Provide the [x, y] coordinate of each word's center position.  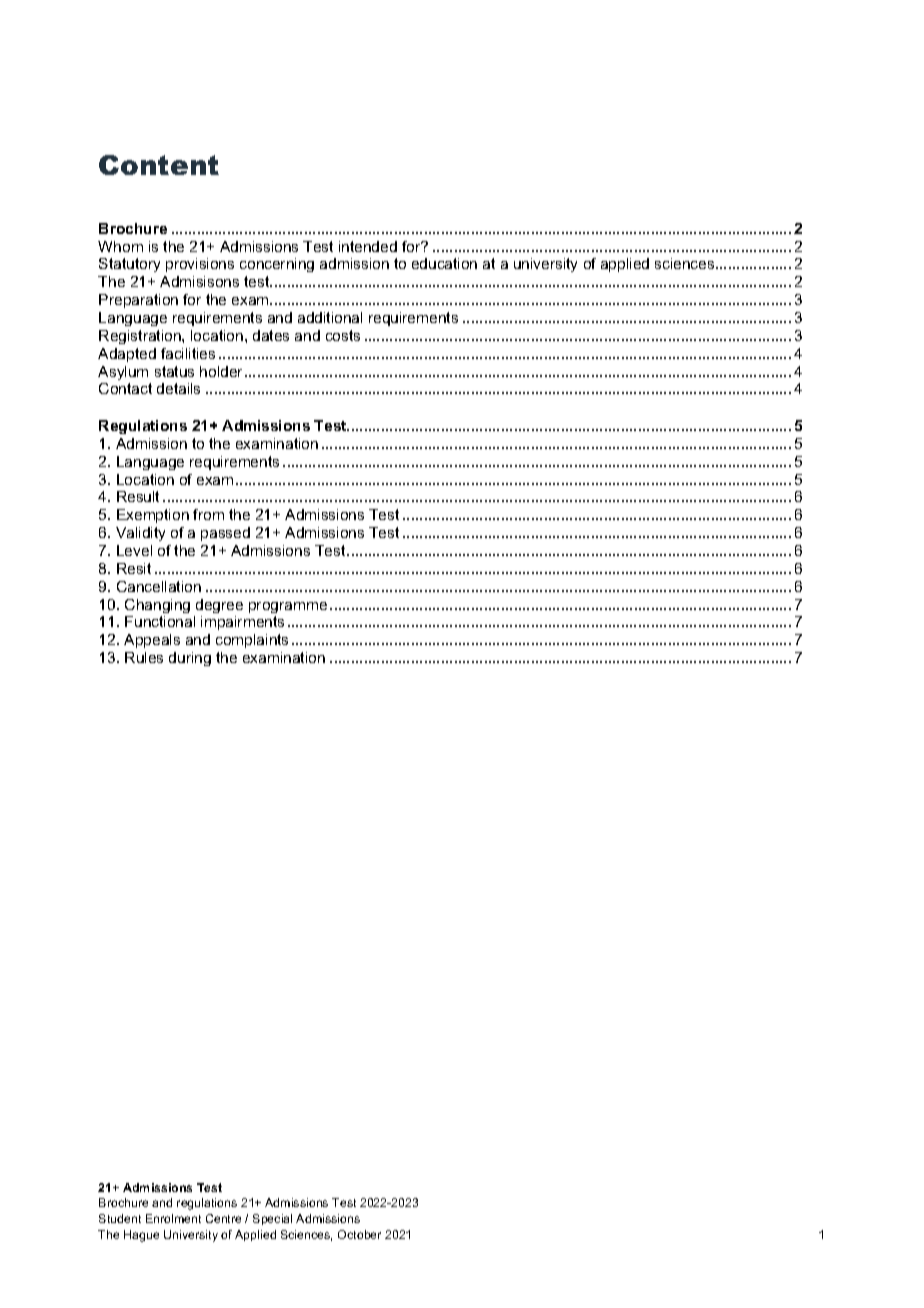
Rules [144, 657]
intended [368, 246]
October [359, 1234]
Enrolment [173, 1218]
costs [343, 335]
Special [272, 1219]
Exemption [153, 516]
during [190, 659]
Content [159, 165]
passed [225, 534]
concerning [277, 265]
